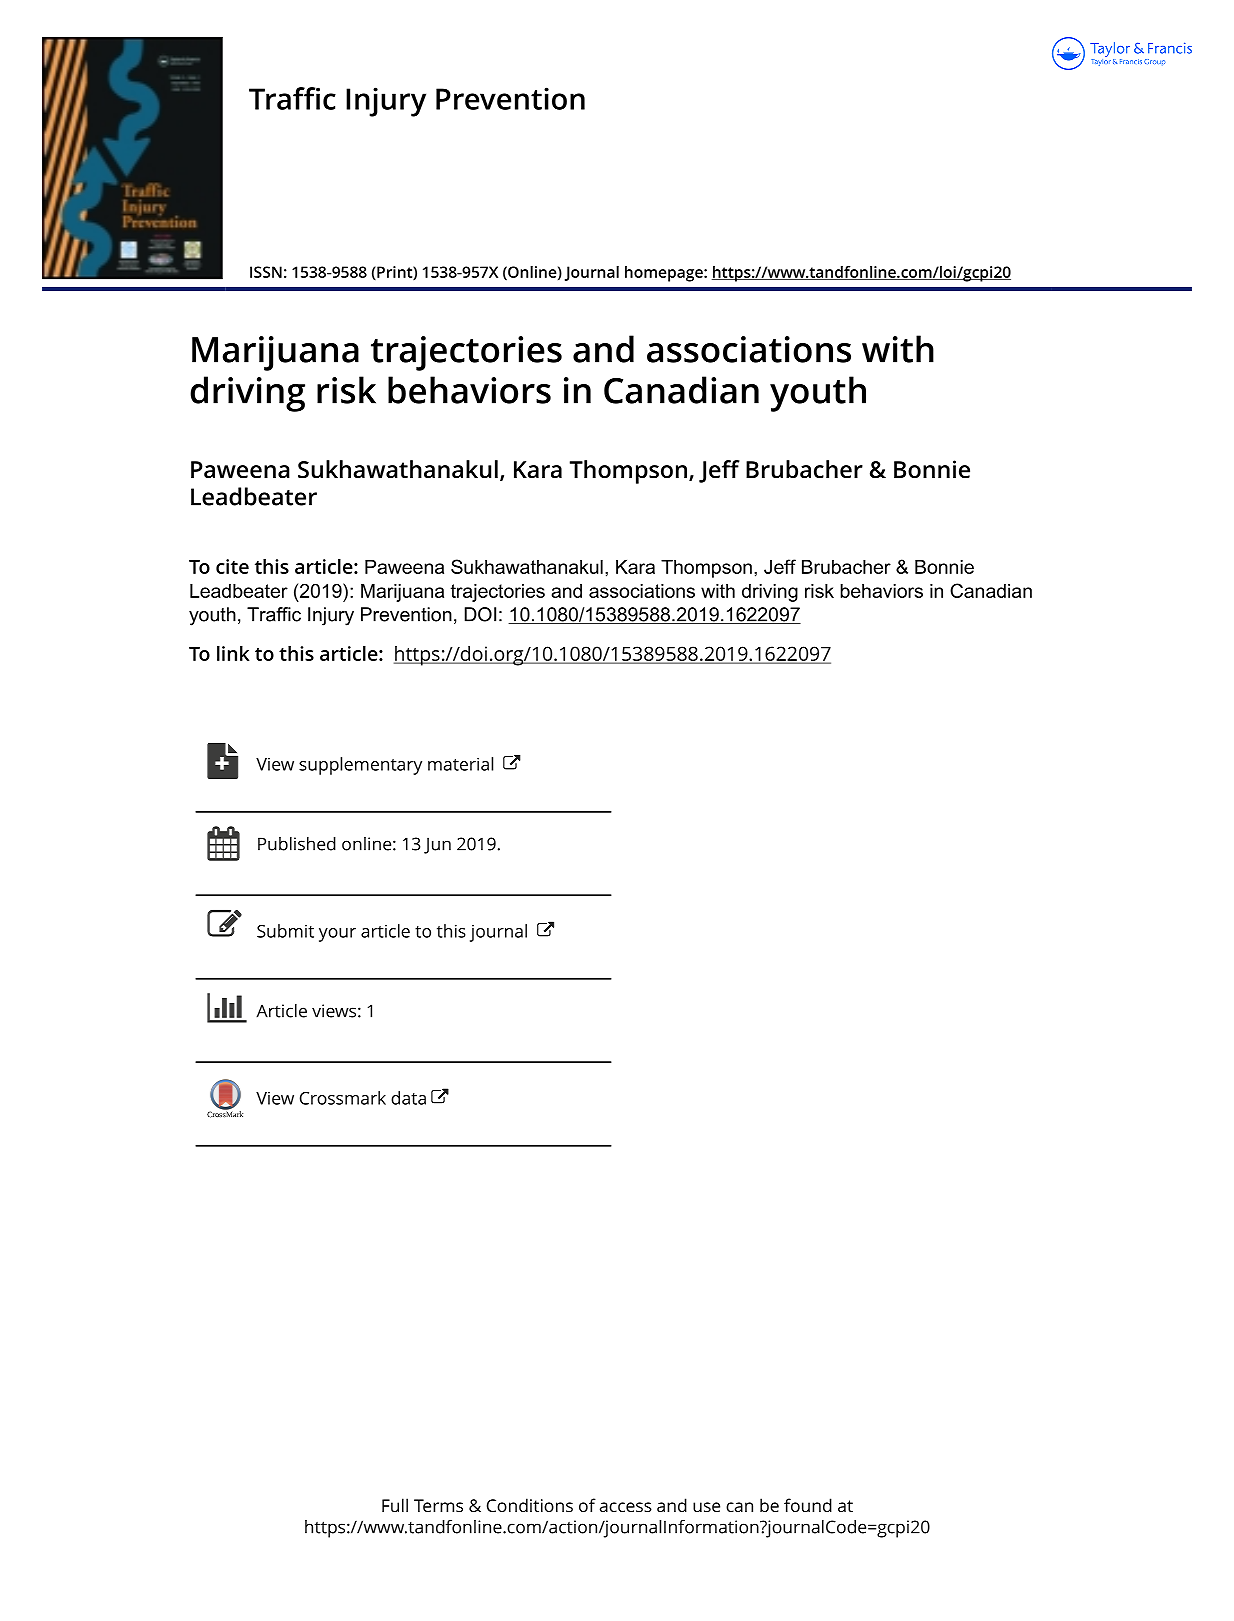  Describe the element at coordinates (395, 1505) in the screenshot. I see `Full` at that location.
